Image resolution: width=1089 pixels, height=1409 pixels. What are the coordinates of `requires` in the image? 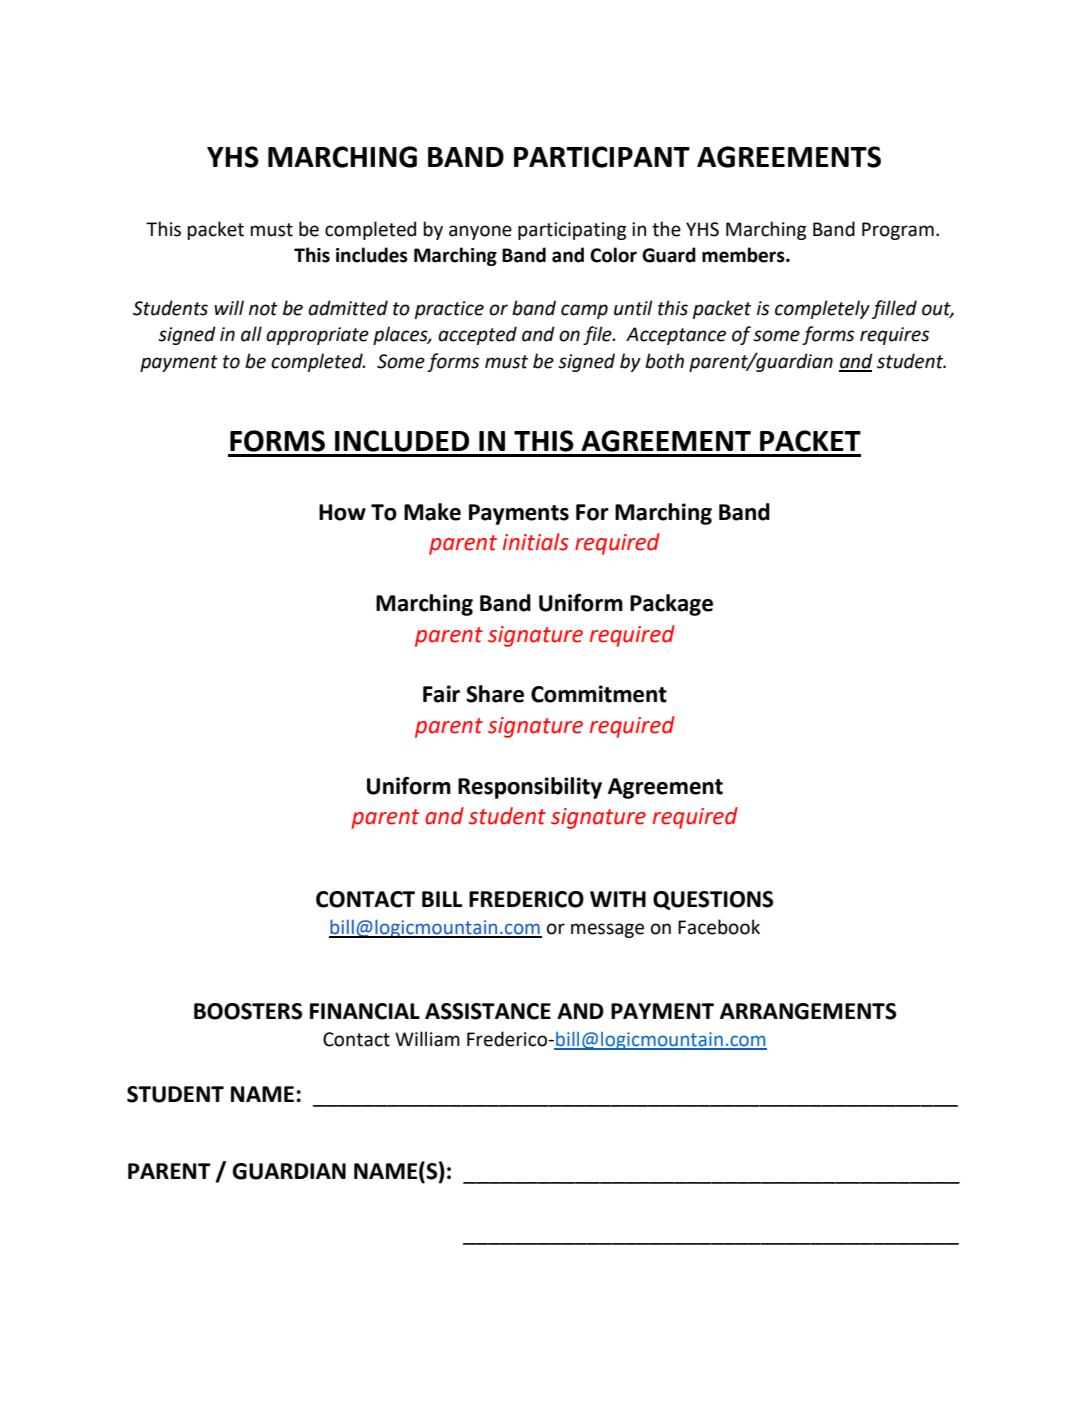 It's located at (894, 336).
